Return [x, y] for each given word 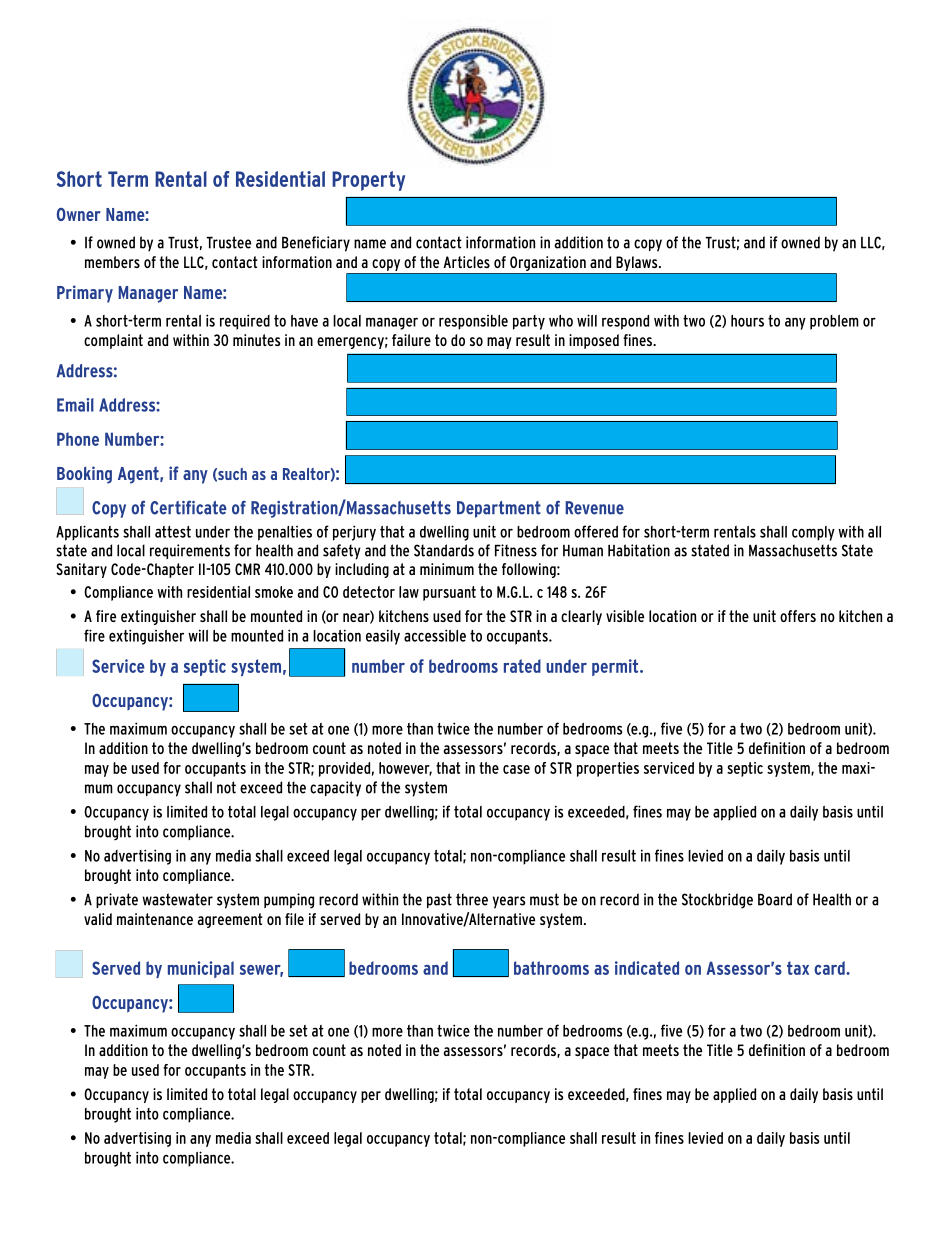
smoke [274, 592]
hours [747, 321]
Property [368, 181]
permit [616, 667]
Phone [78, 439]
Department [499, 509]
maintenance [155, 919]
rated [522, 666]
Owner [79, 214]
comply [813, 533]
